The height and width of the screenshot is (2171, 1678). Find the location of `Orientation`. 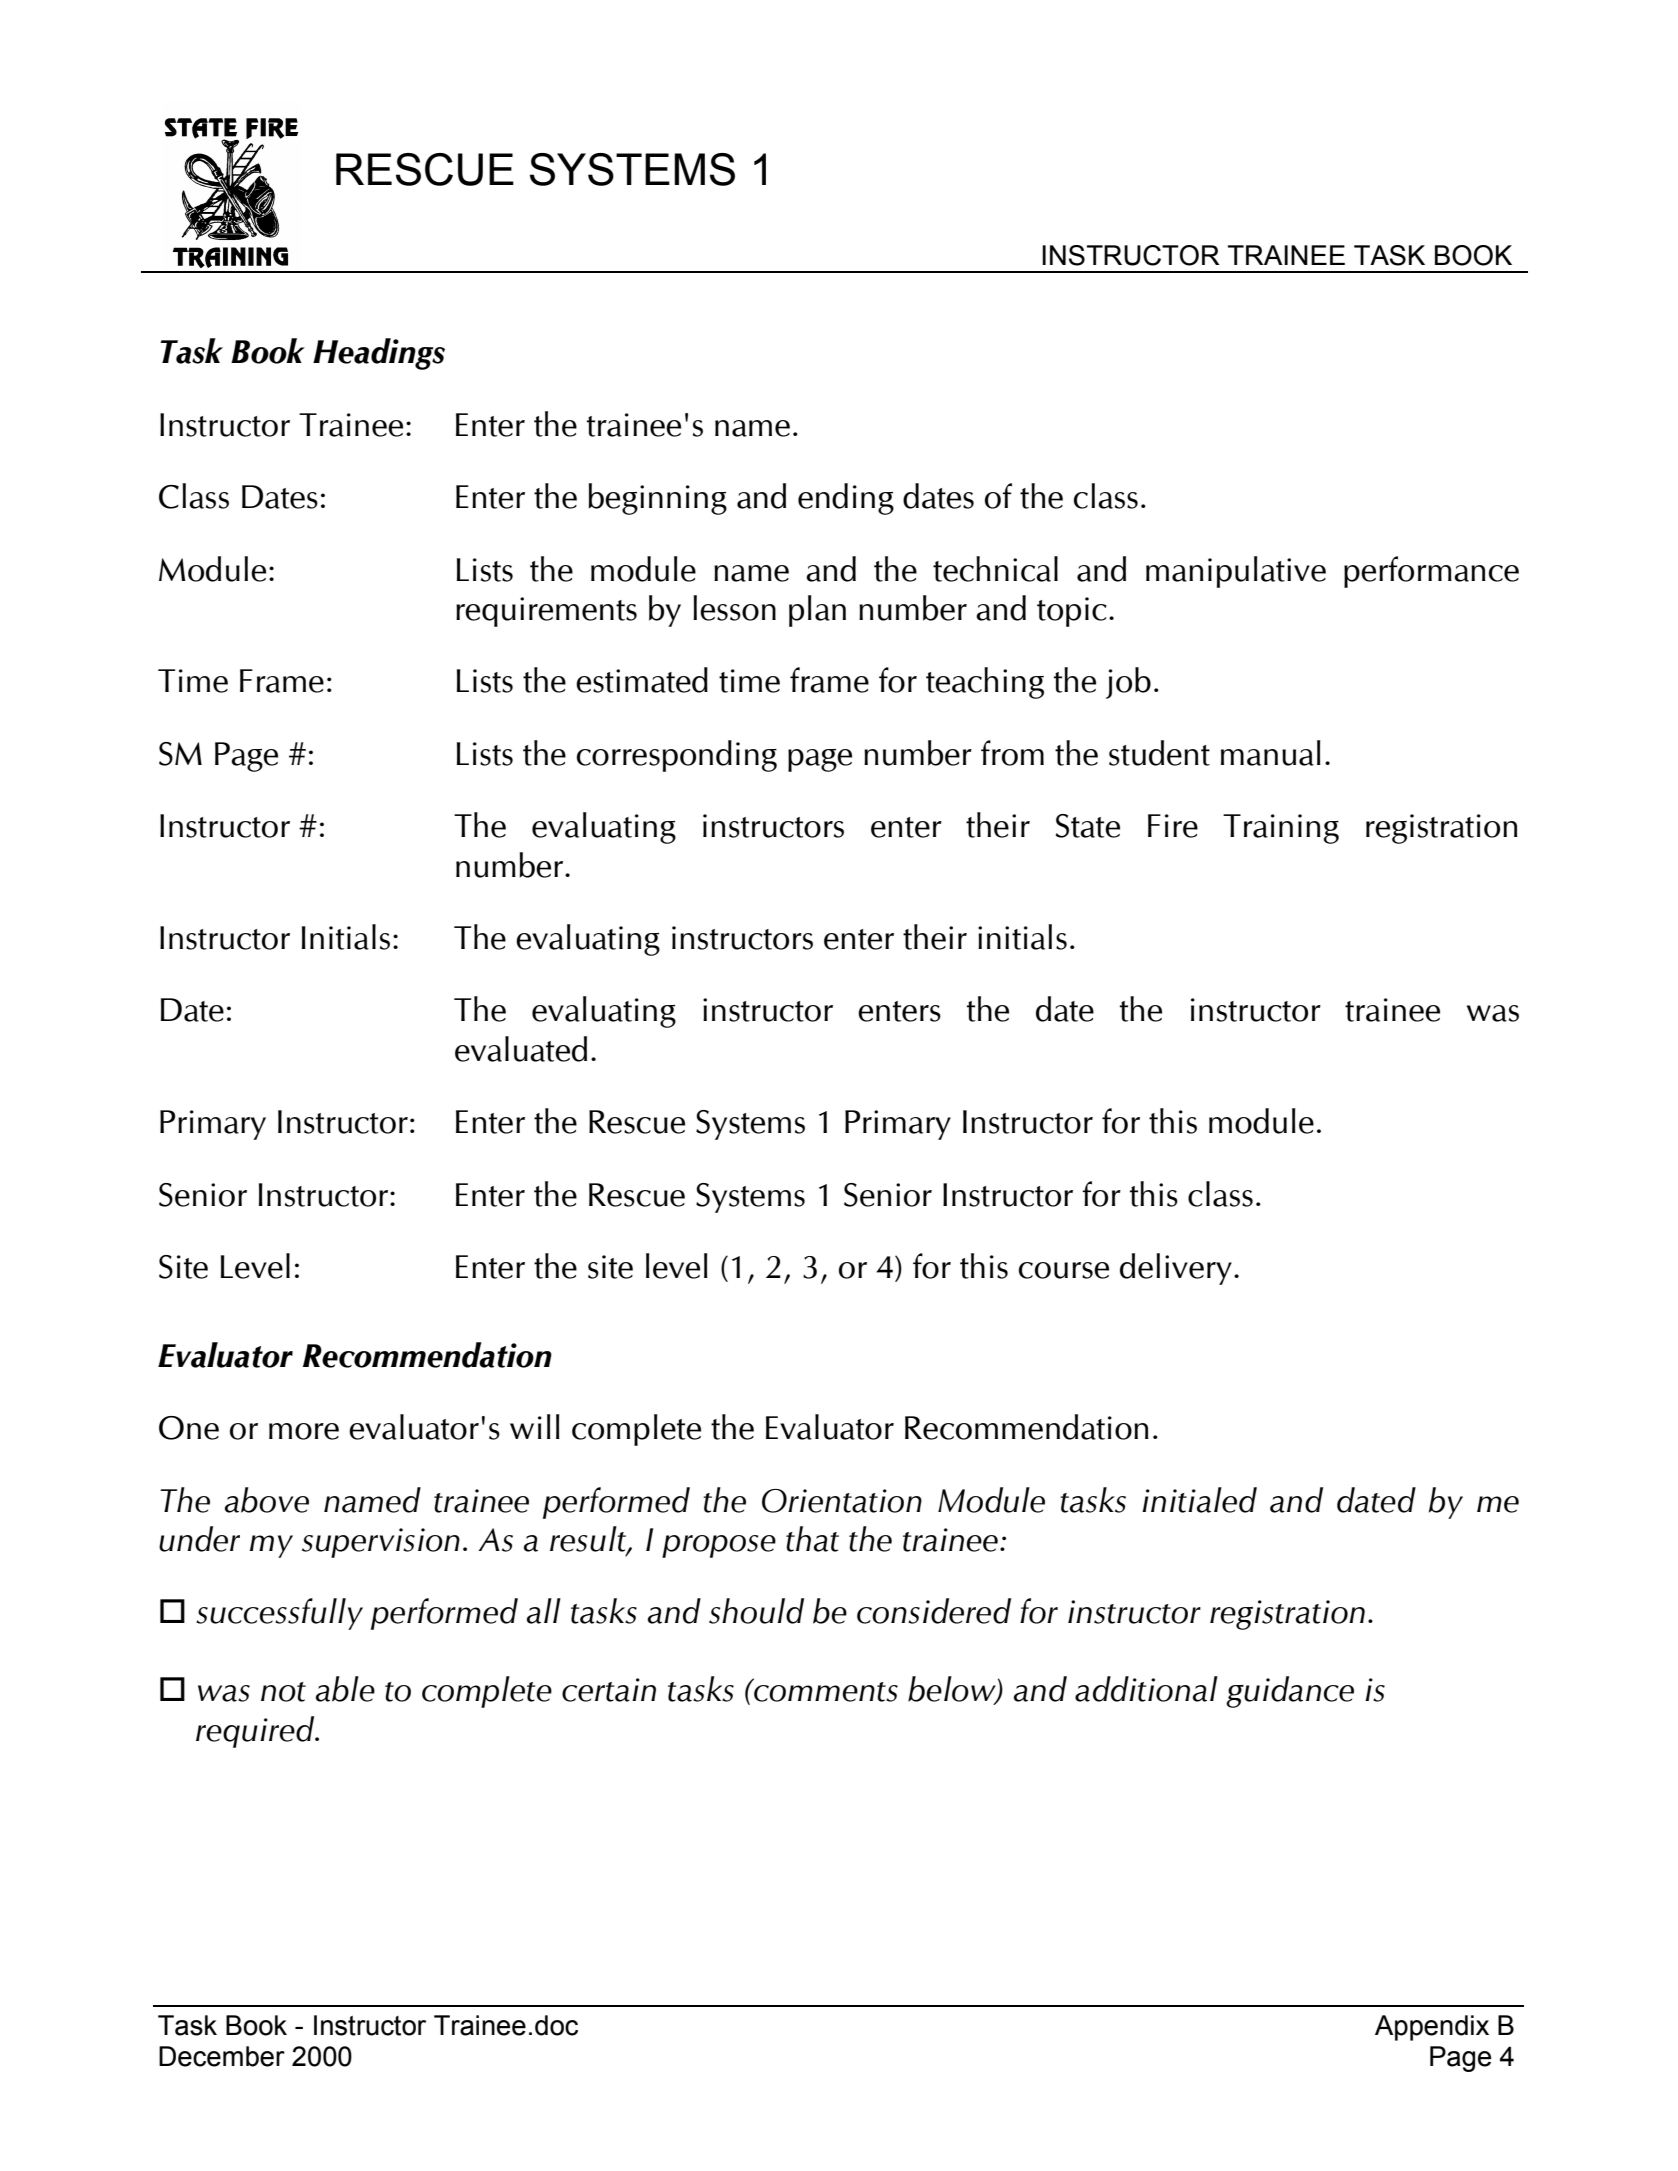

Orientation is located at coordinates (842, 1501).
